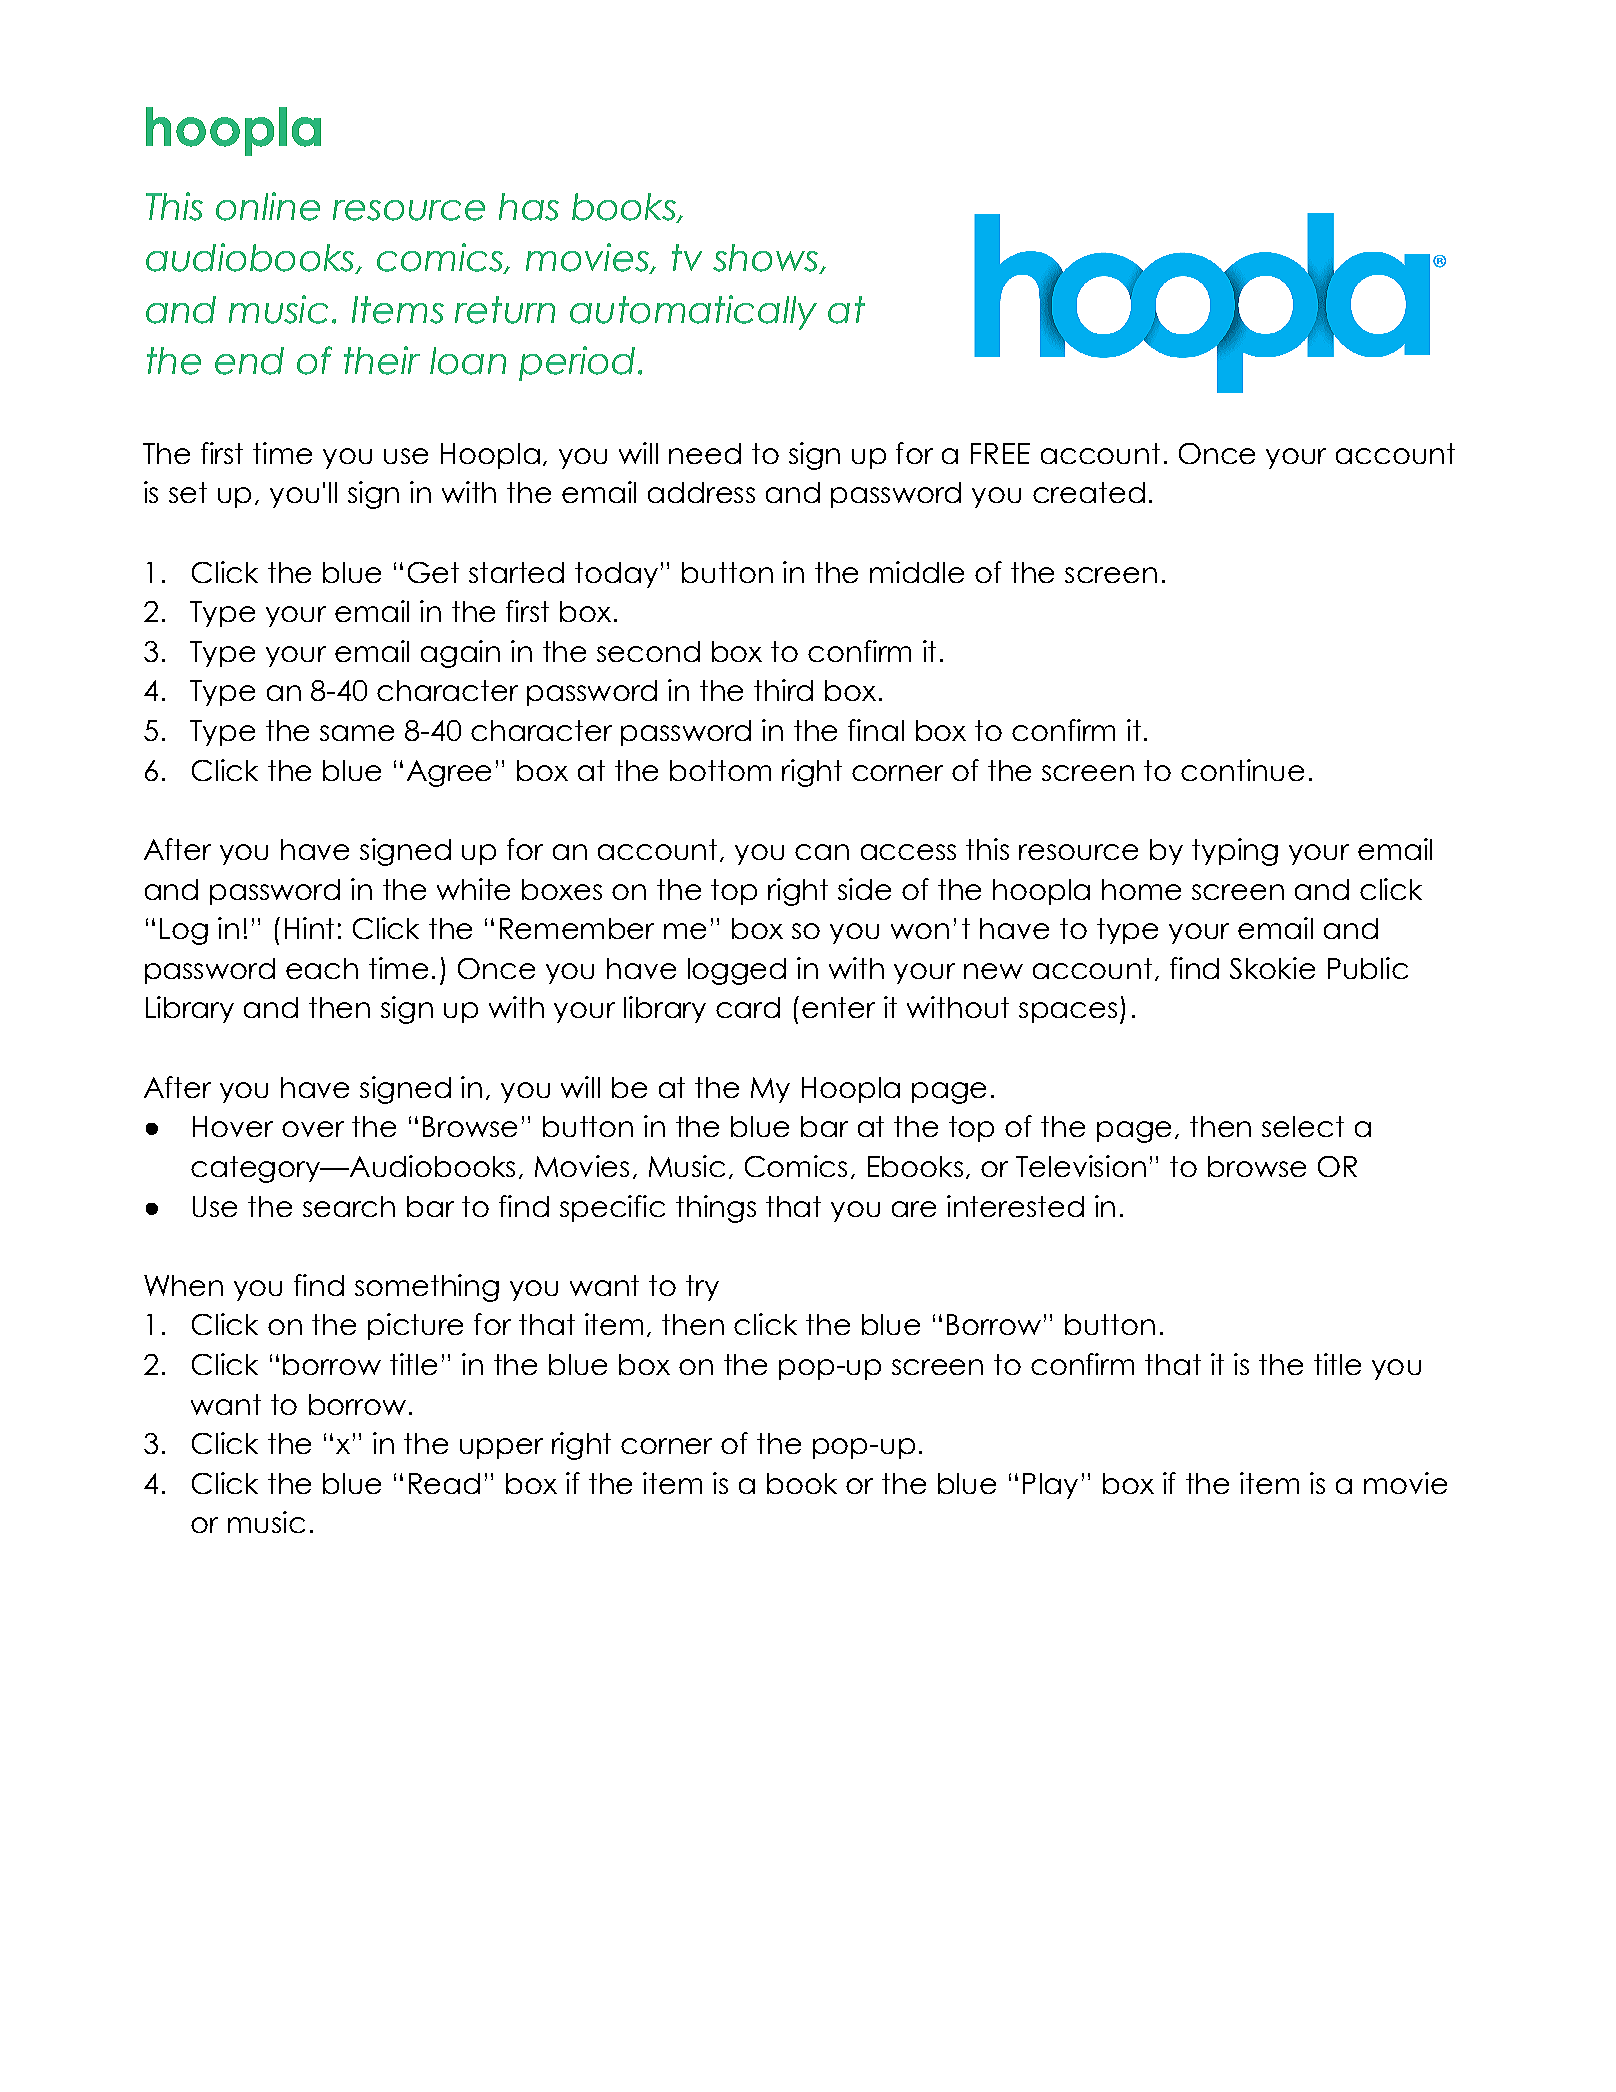 The image size is (1616, 2092). What do you see at coordinates (766, 259) in the document?
I see `shows` at bounding box center [766, 259].
